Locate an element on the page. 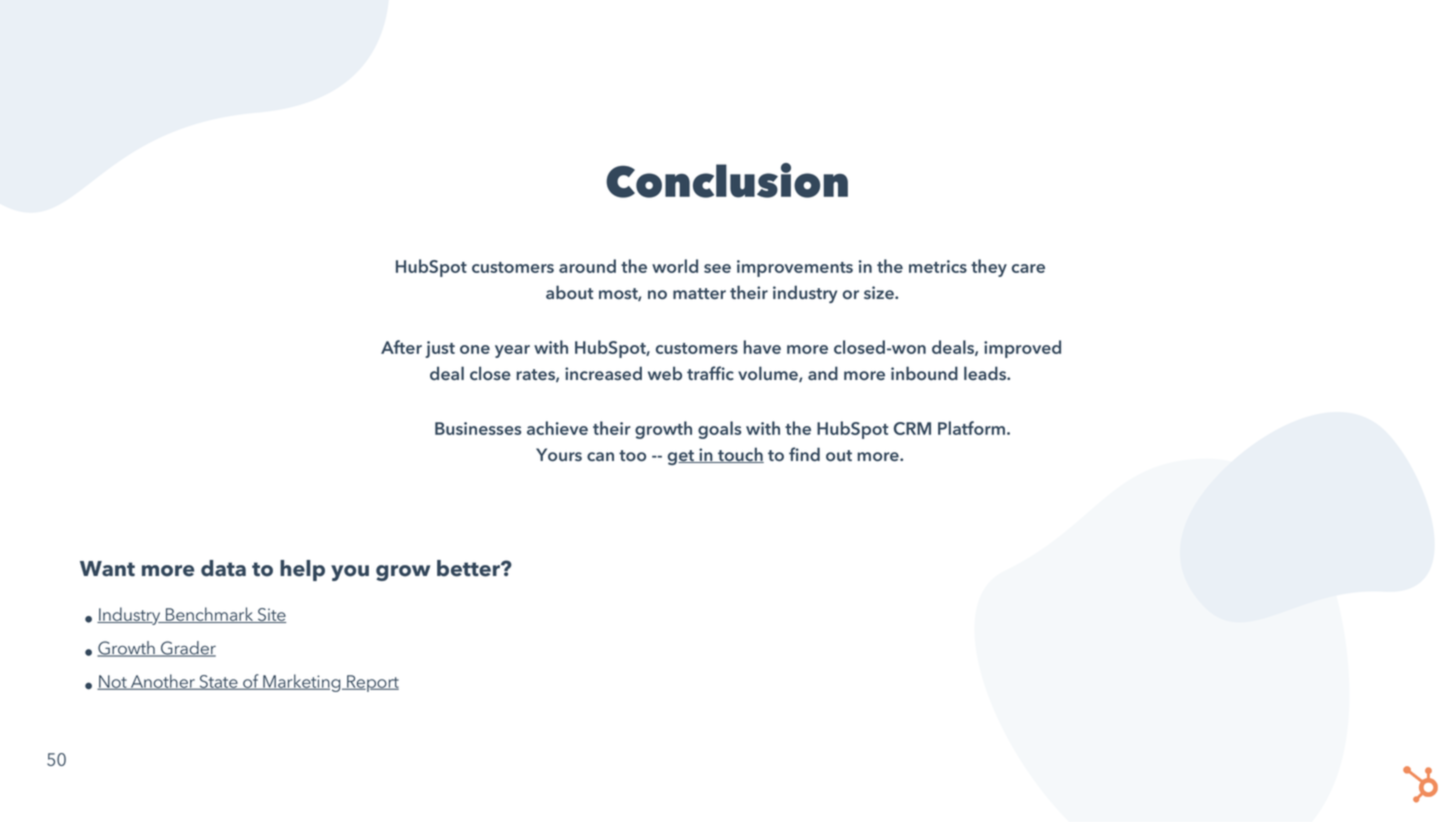 The height and width of the image is (822, 1456). After is located at coordinates (401, 347).
